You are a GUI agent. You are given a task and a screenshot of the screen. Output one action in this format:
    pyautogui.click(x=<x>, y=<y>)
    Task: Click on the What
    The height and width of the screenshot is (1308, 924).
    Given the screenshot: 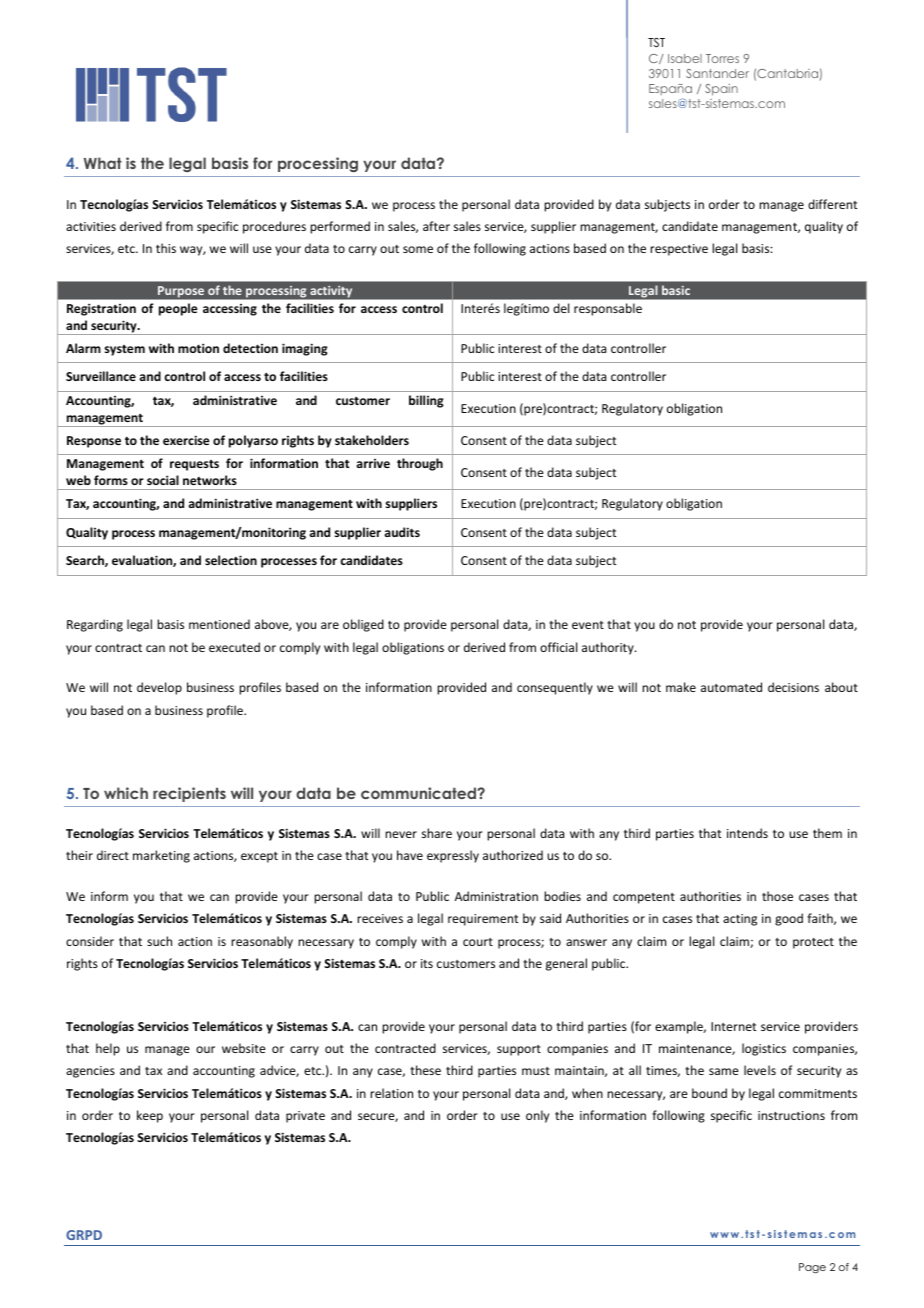 What is the action you would take?
    pyautogui.click(x=103, y=163)
